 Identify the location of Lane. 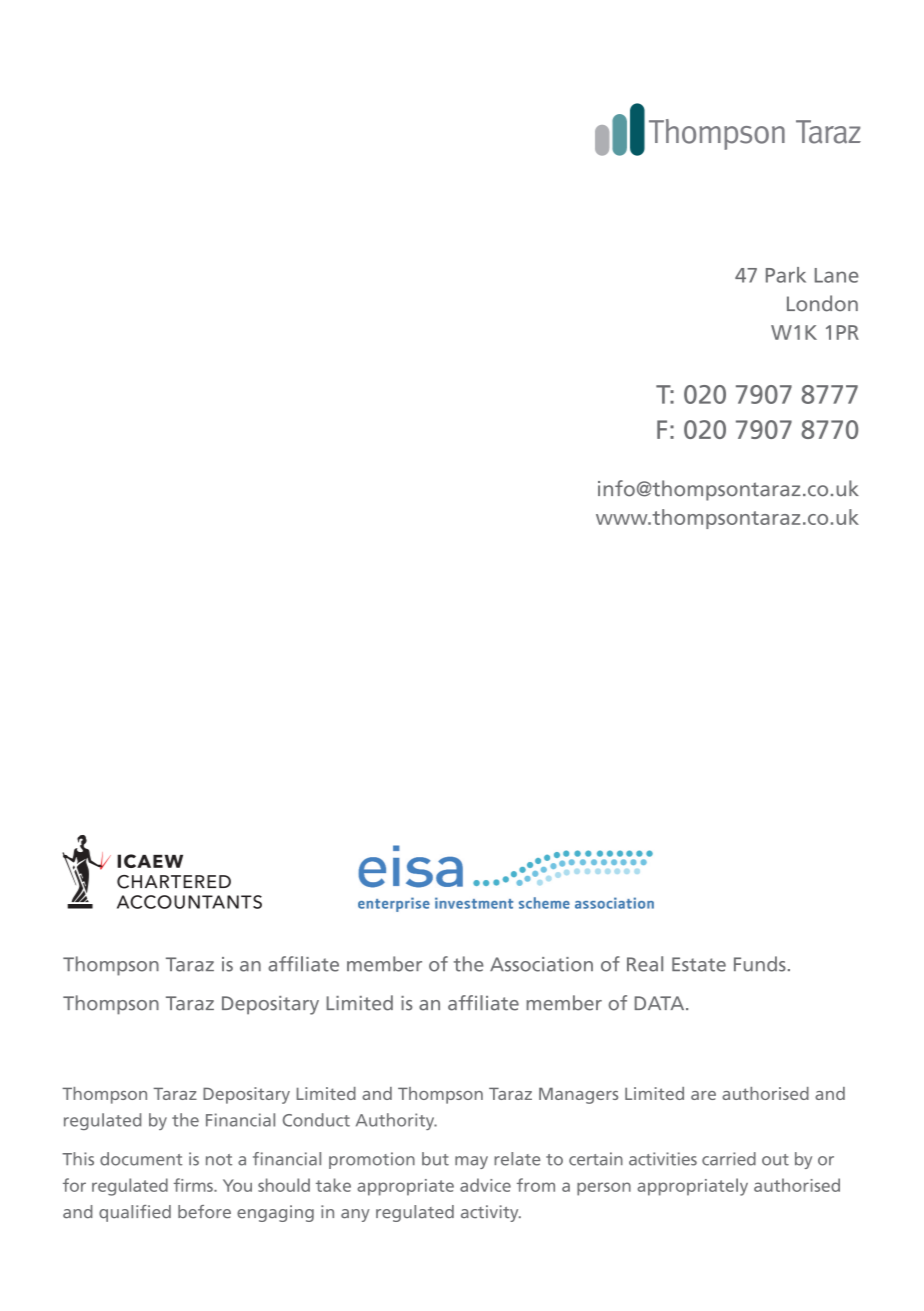
(837, 275).
